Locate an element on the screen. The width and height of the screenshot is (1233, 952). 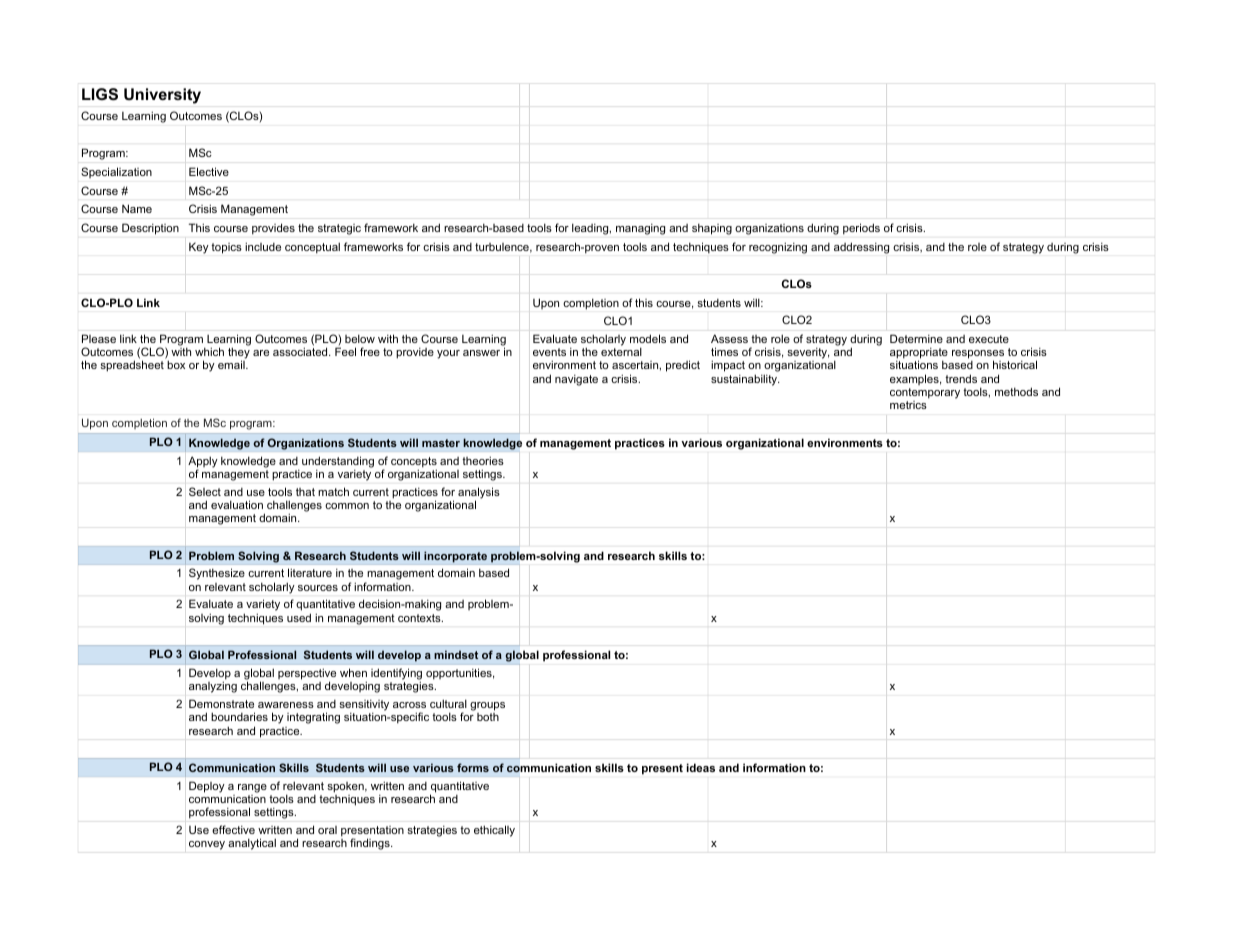
topics is located at coordinates (226, 248).
